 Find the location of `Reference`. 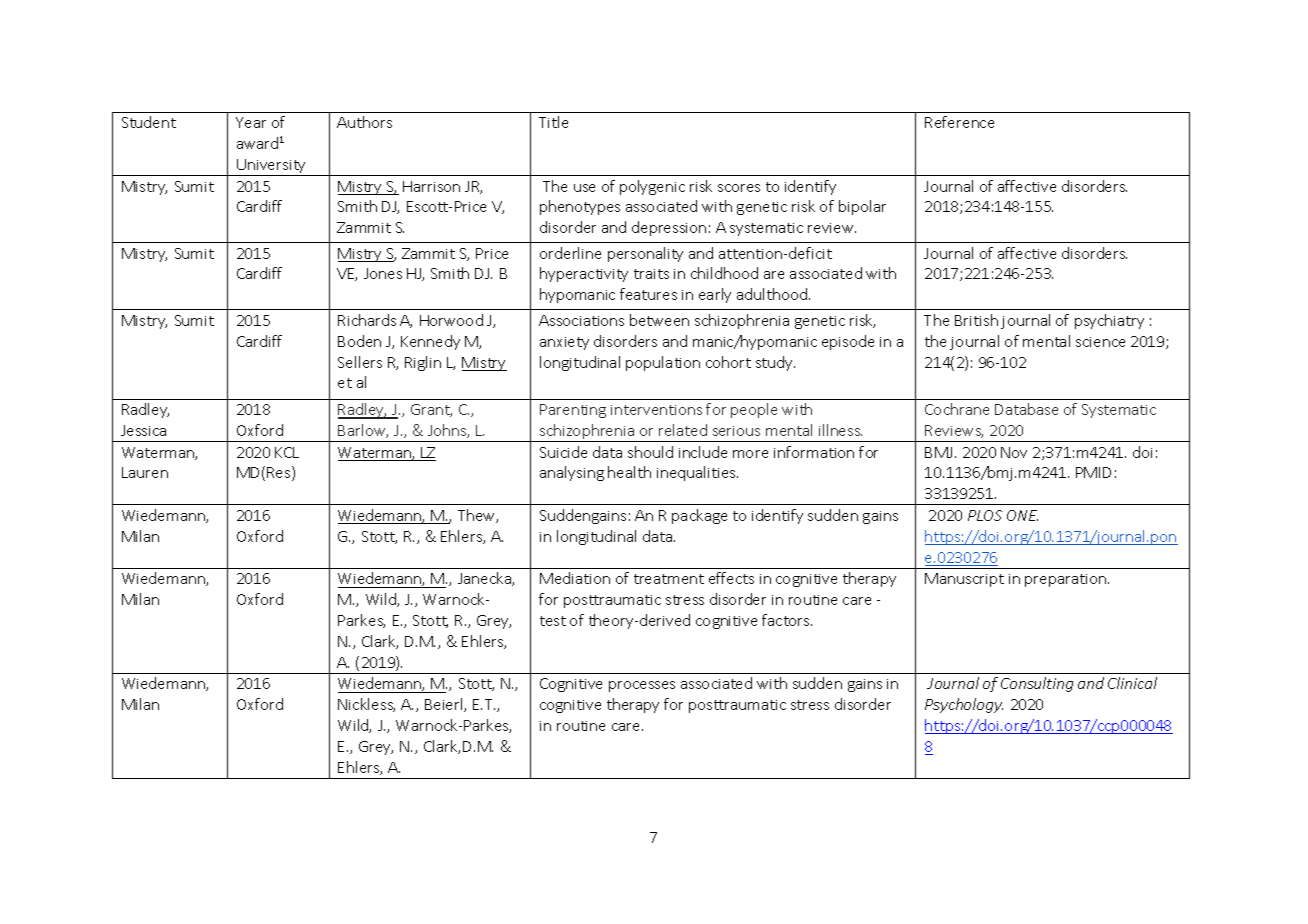

Reference is located at coordinates (959, 122).
